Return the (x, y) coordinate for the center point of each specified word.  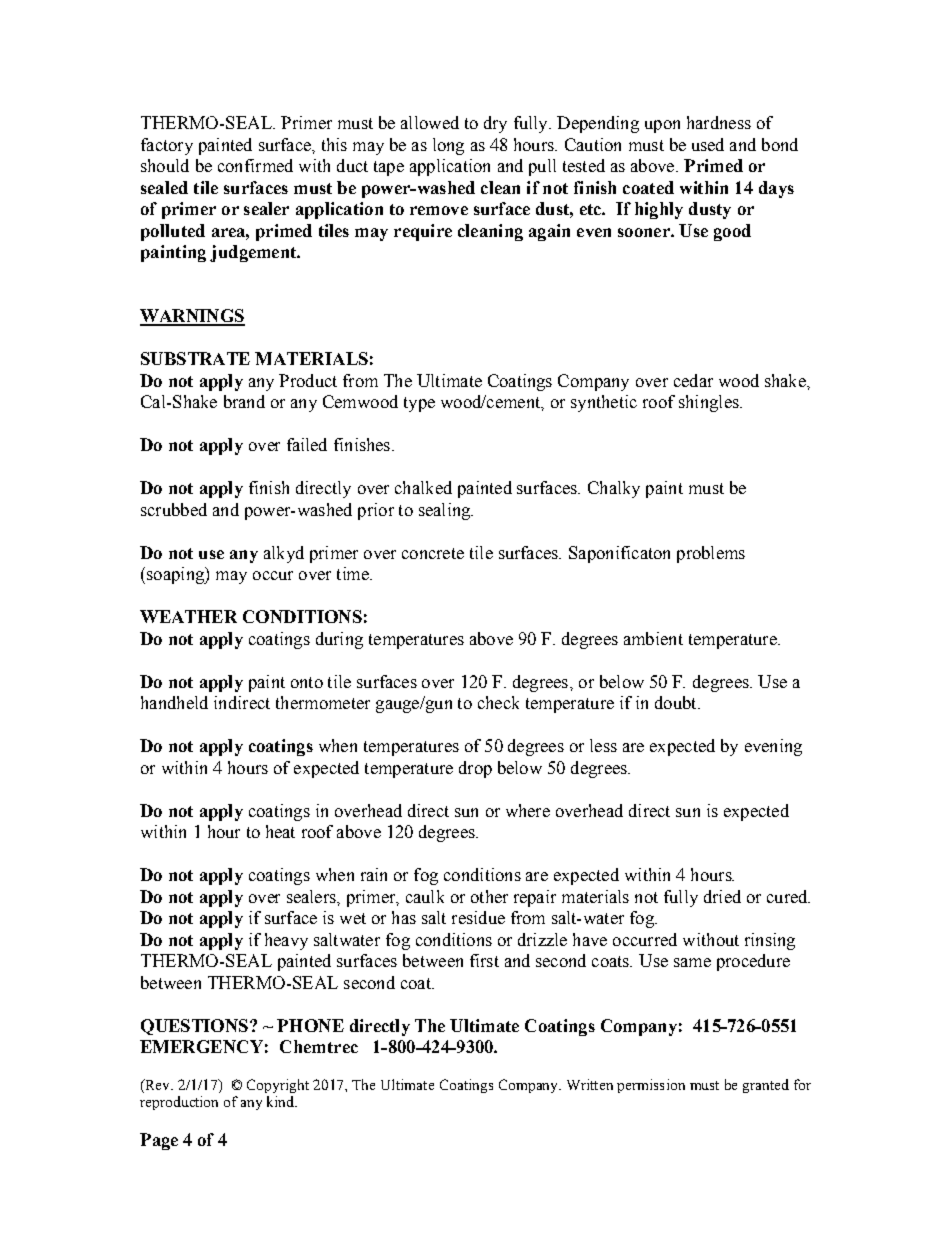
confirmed (255, 165)
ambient (653, 638)
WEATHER (188, 616)
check (498, 702)
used (708, 144)
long (448, 146)
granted (766, 1086)
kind (281, 1101)
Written (590, 1084)
